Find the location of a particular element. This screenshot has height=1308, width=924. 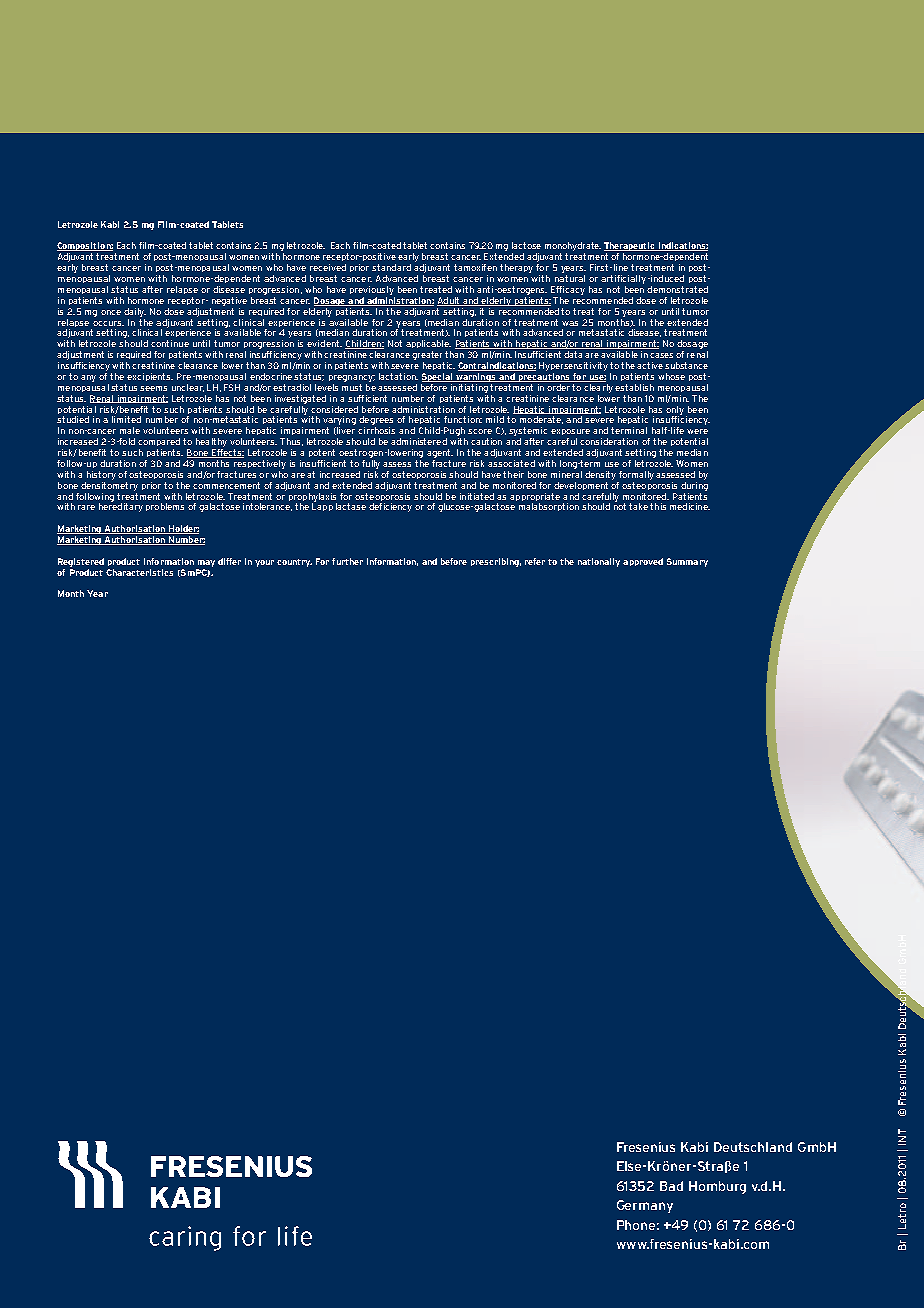

Homburg is located at coordinates (717, 1187).
